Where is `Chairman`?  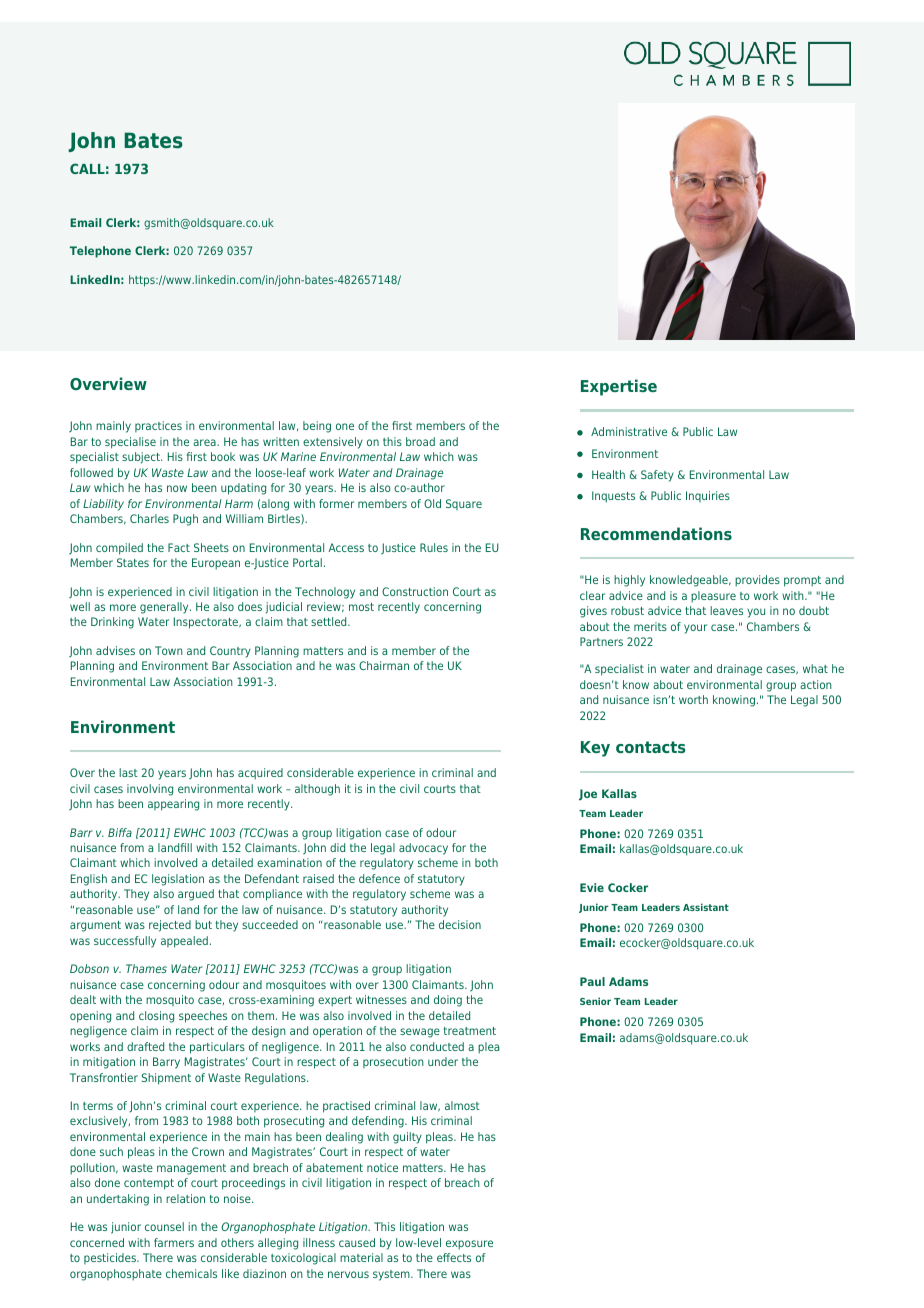 Chairman is located at coordinates (384, 665).
